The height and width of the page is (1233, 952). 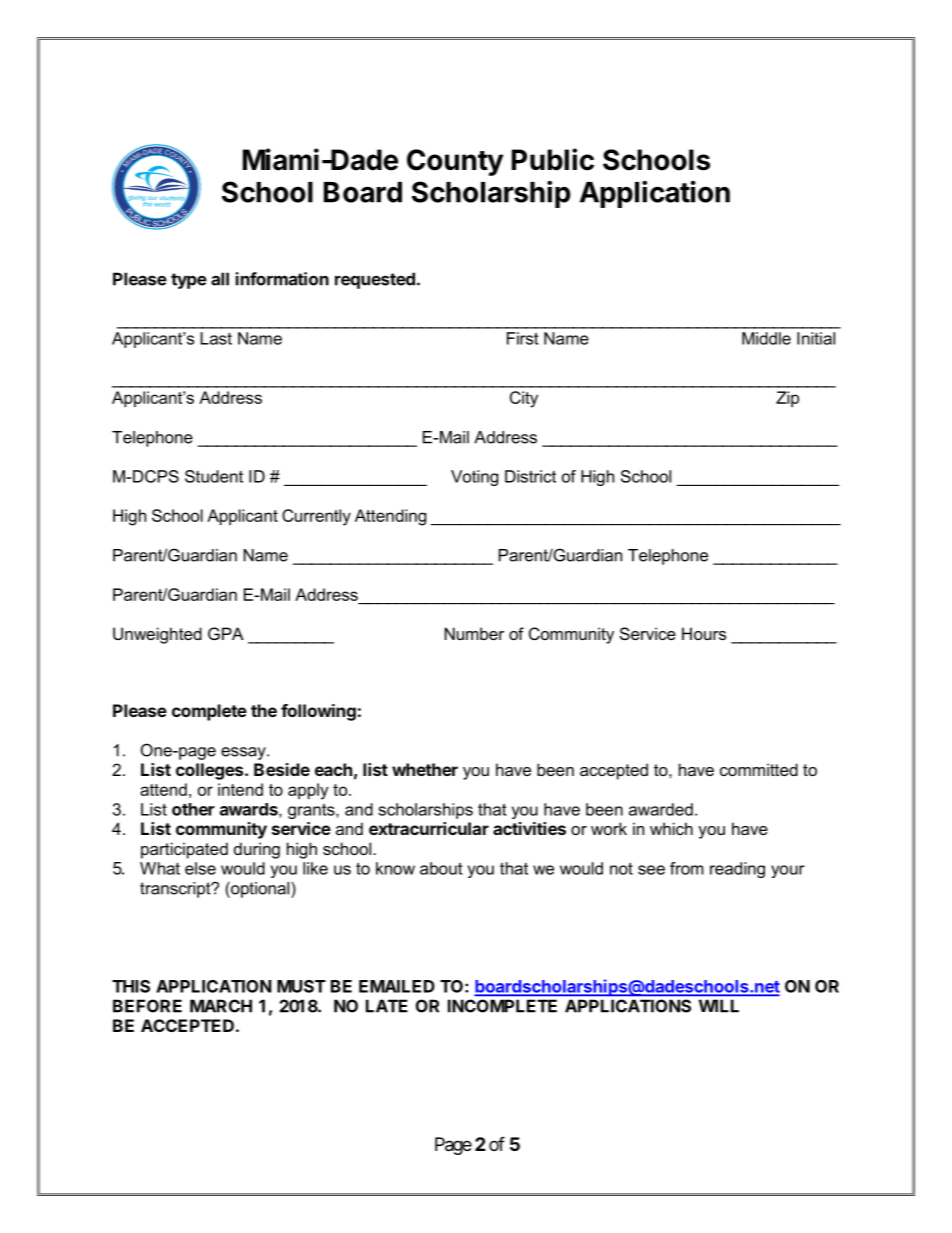 What do you see at coordinates (216, 338) in the page?
I see `Last` at bounding box center [216, 338].
